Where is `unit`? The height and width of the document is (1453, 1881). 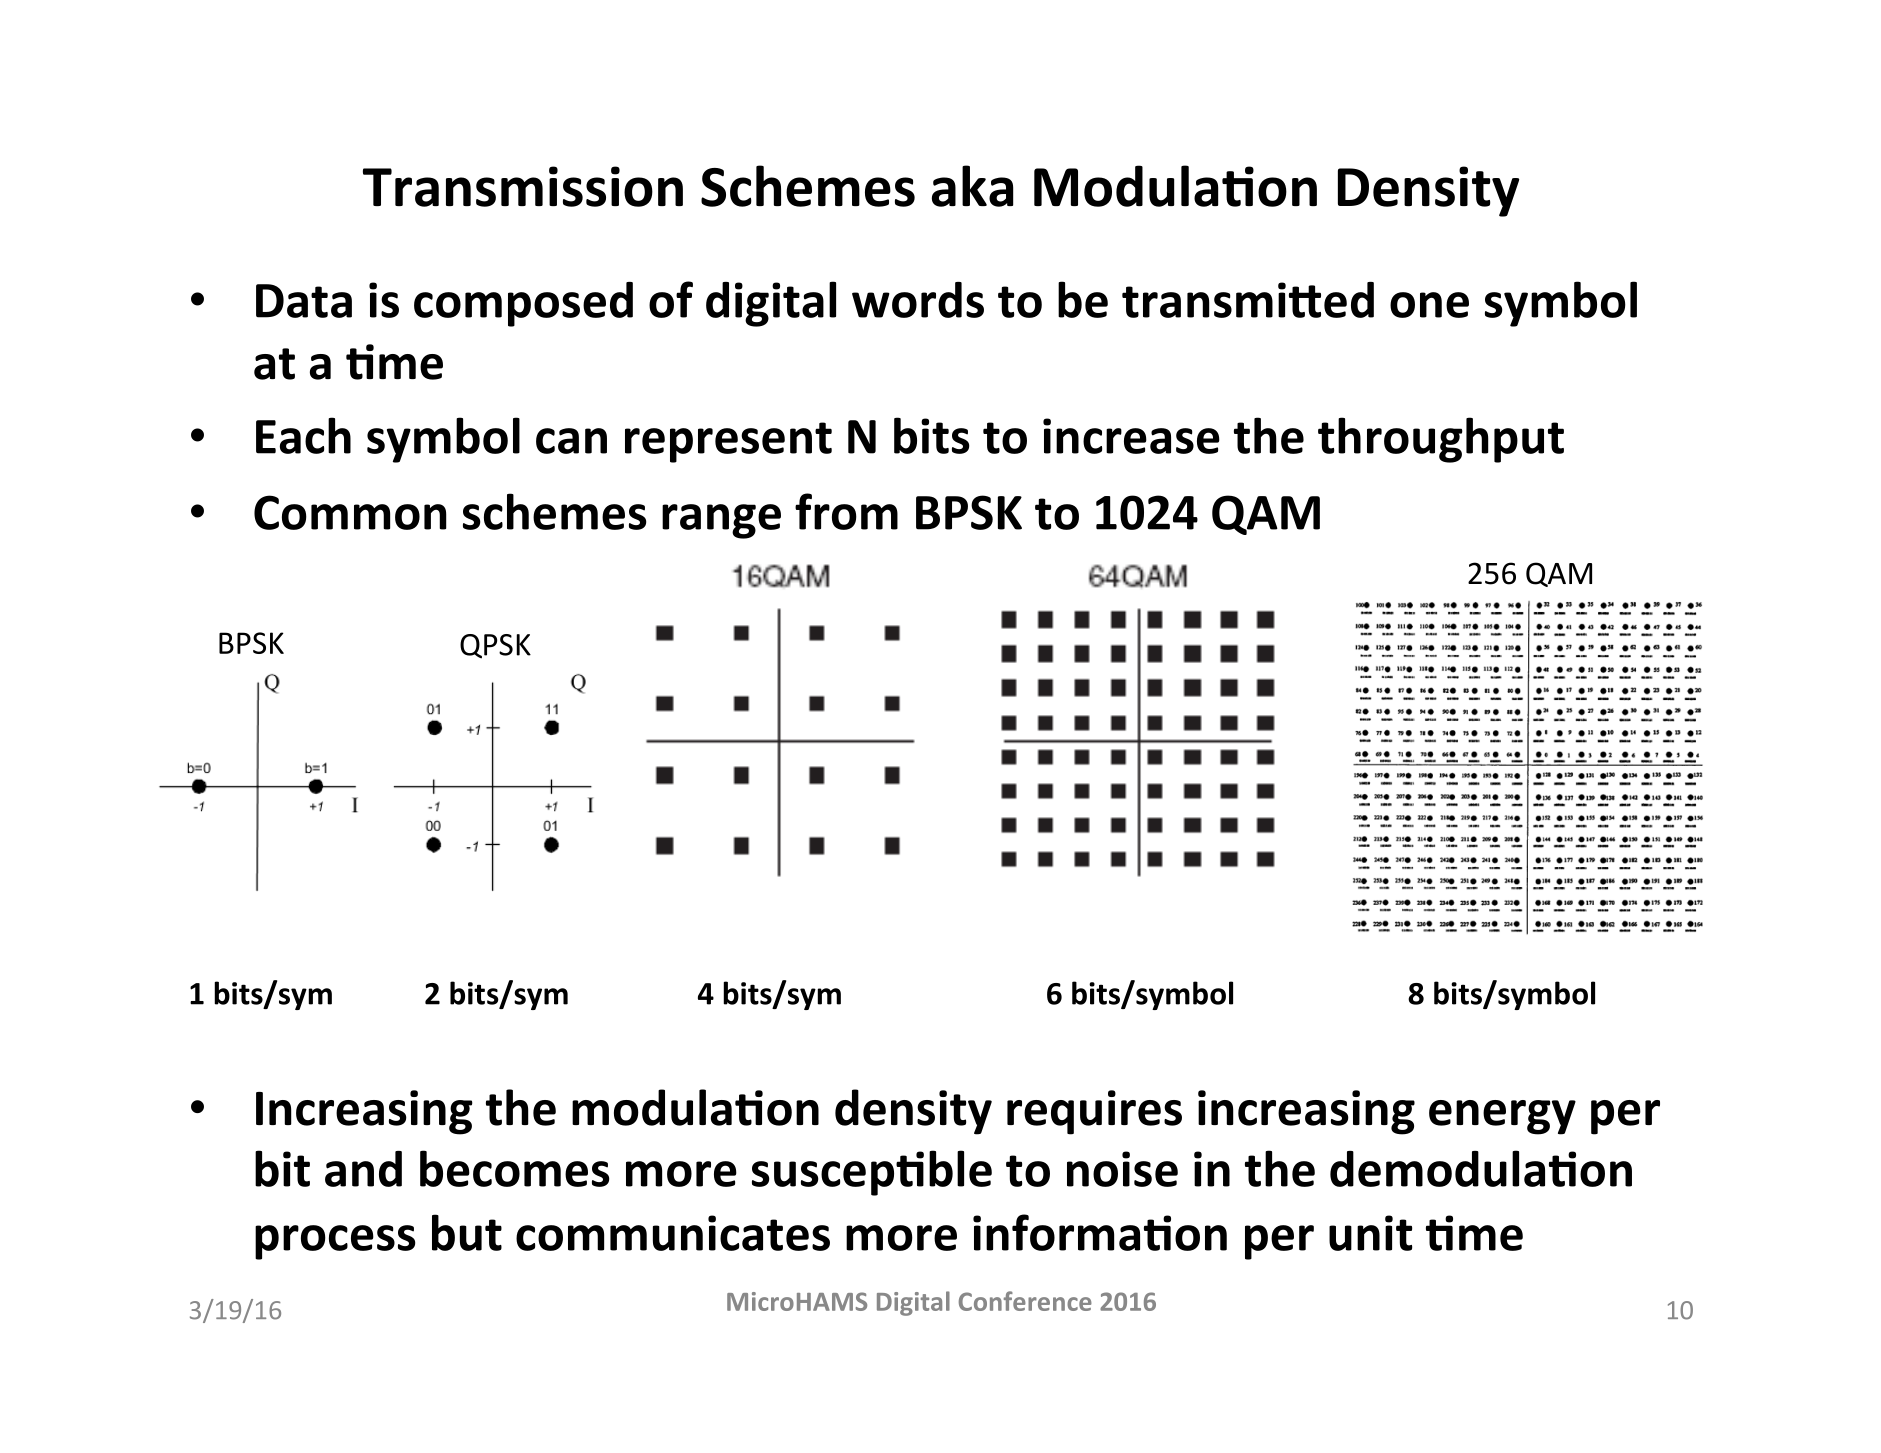
unit is located at coordinates (1370, 1233).
